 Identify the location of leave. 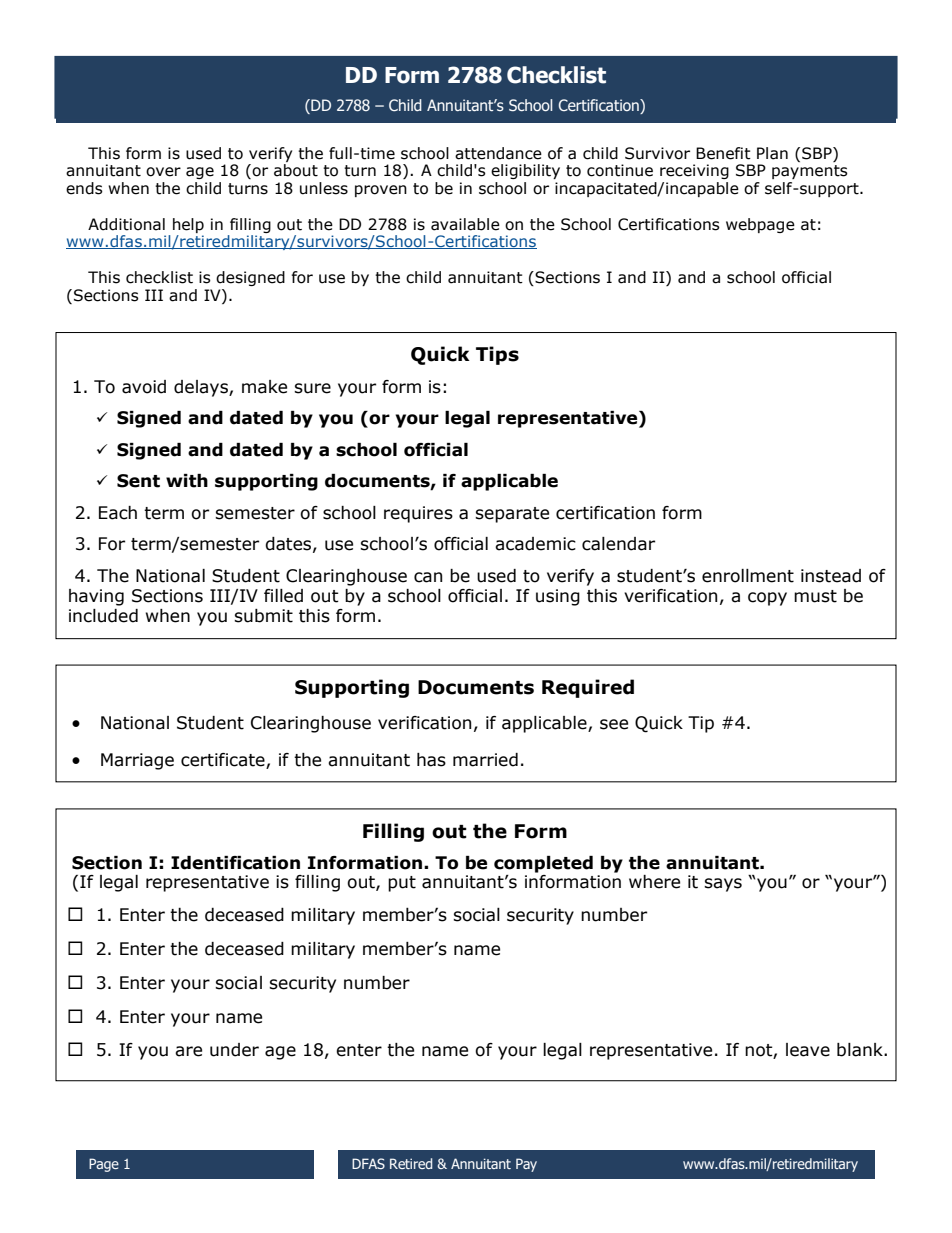
(808, 1050).
